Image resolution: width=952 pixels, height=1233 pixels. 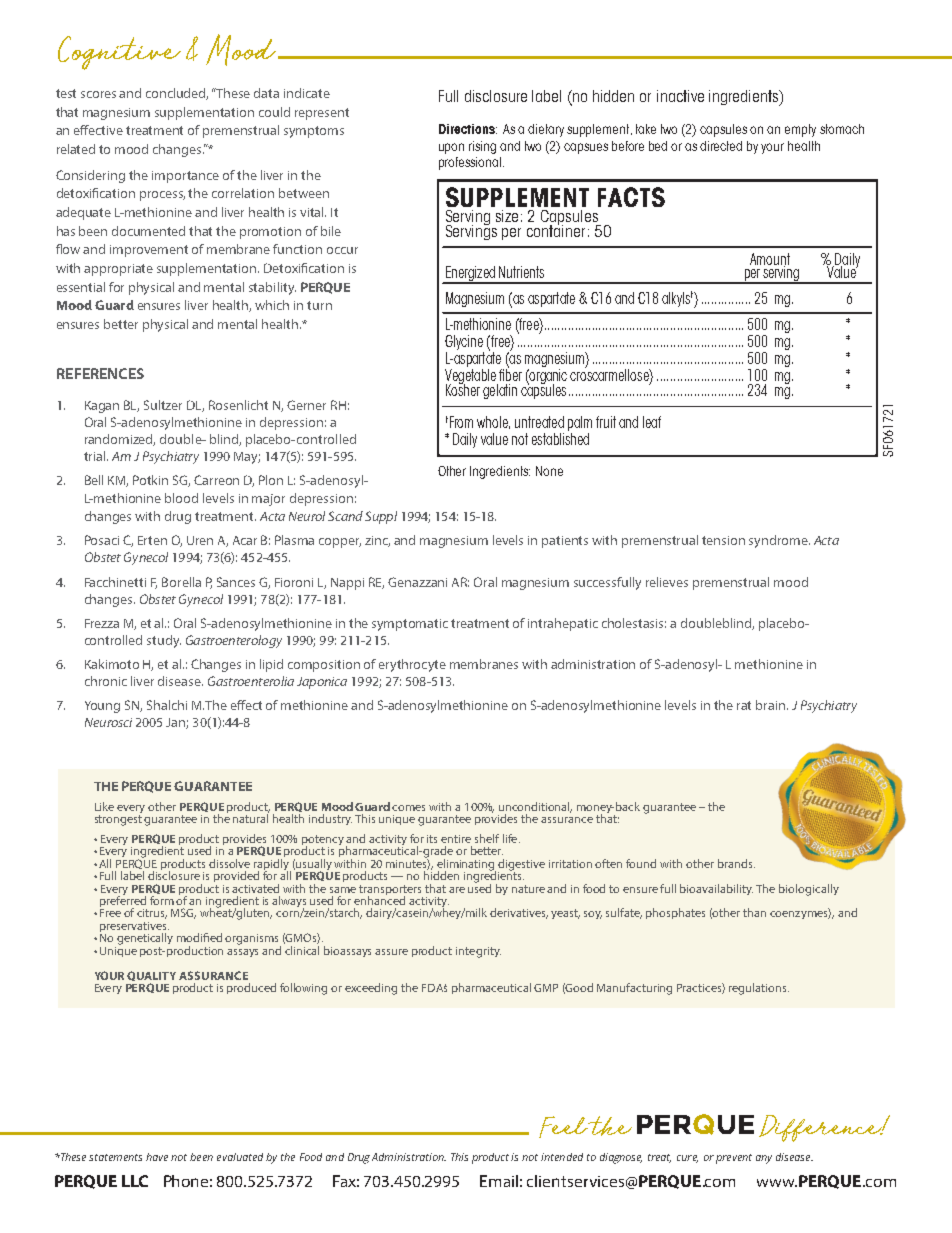 I want to click on concluded, so click(x=177, y=94).
